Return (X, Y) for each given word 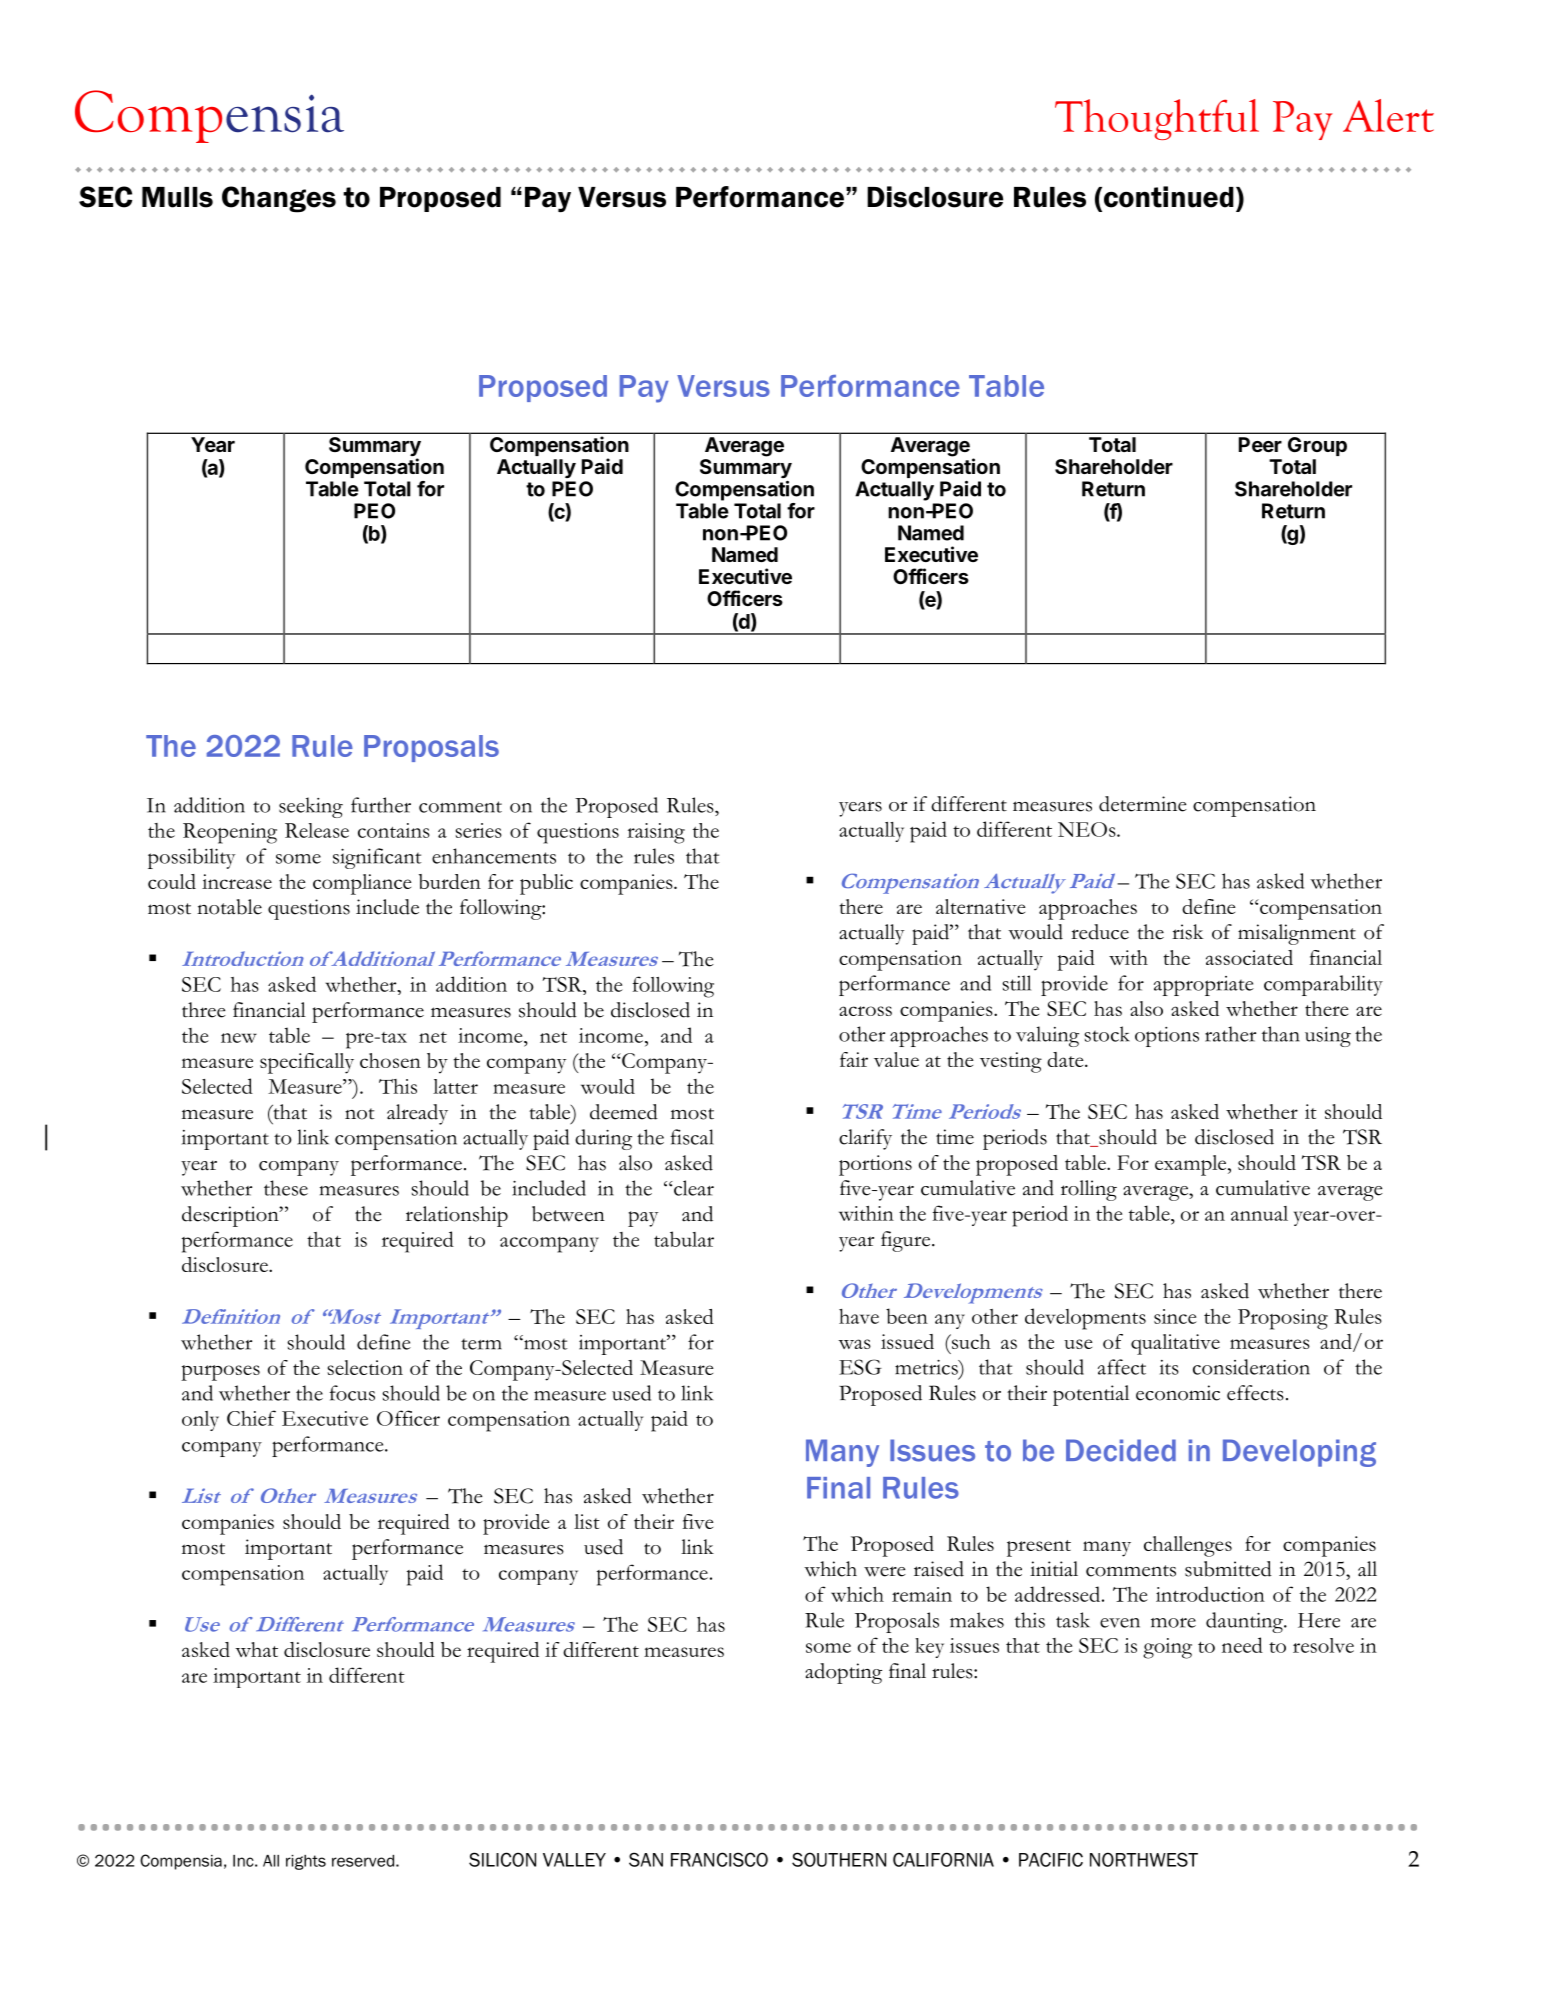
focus (352, 1393)
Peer (1260, 444)
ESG (860, 1367)
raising (656, 833)
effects (1255, 1393)
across (865, 1011)
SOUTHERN (839, 1859)
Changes (279, 199)
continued (1167, 197)
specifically (307, 1063)
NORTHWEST (1144, 1859)
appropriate (1204, 986)
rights (306, 1862)
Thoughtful (1157, 119)
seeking (311, 807)
